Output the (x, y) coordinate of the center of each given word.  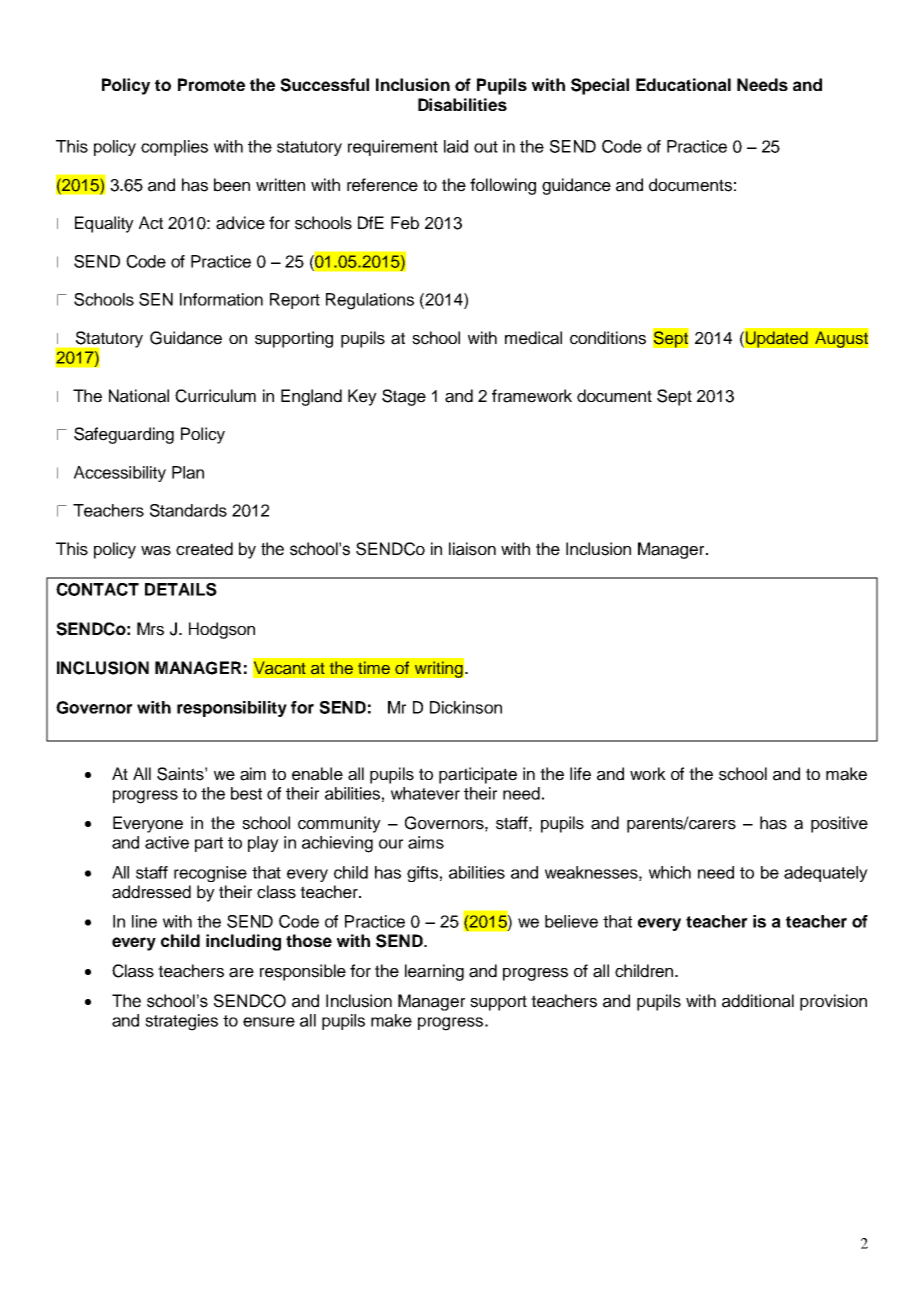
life (580, 774)
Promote (211, 84)
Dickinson (466, 707)
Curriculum (215, 396)
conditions (608, 338)
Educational (683, 84)
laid (456, 146)
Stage (404, 397)
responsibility (232, 709)
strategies (181, 1022)
